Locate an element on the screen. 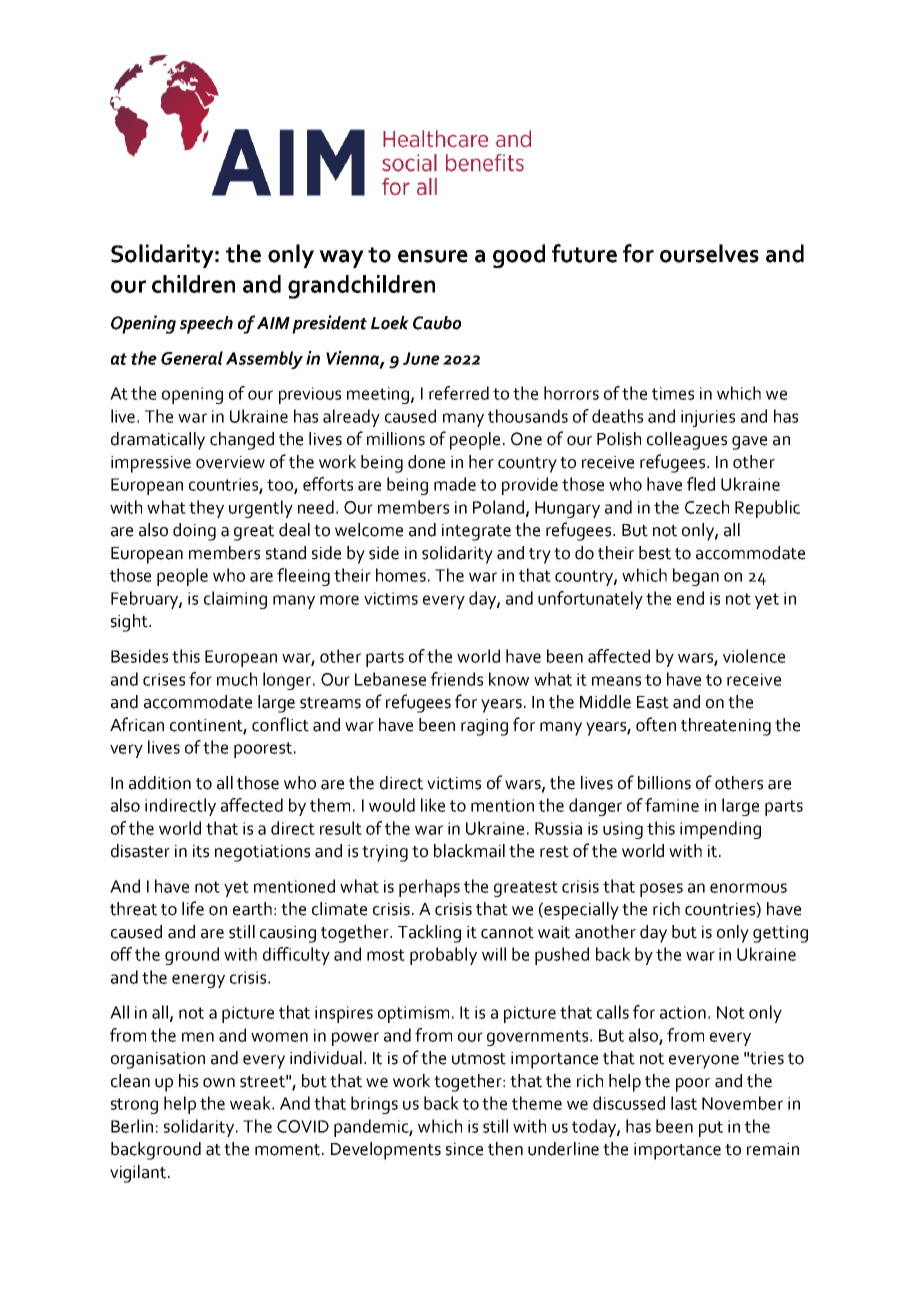 Image resolution: width=924 pixels, height=1309 pixels. integrate is located at coordinates (476, 532).
